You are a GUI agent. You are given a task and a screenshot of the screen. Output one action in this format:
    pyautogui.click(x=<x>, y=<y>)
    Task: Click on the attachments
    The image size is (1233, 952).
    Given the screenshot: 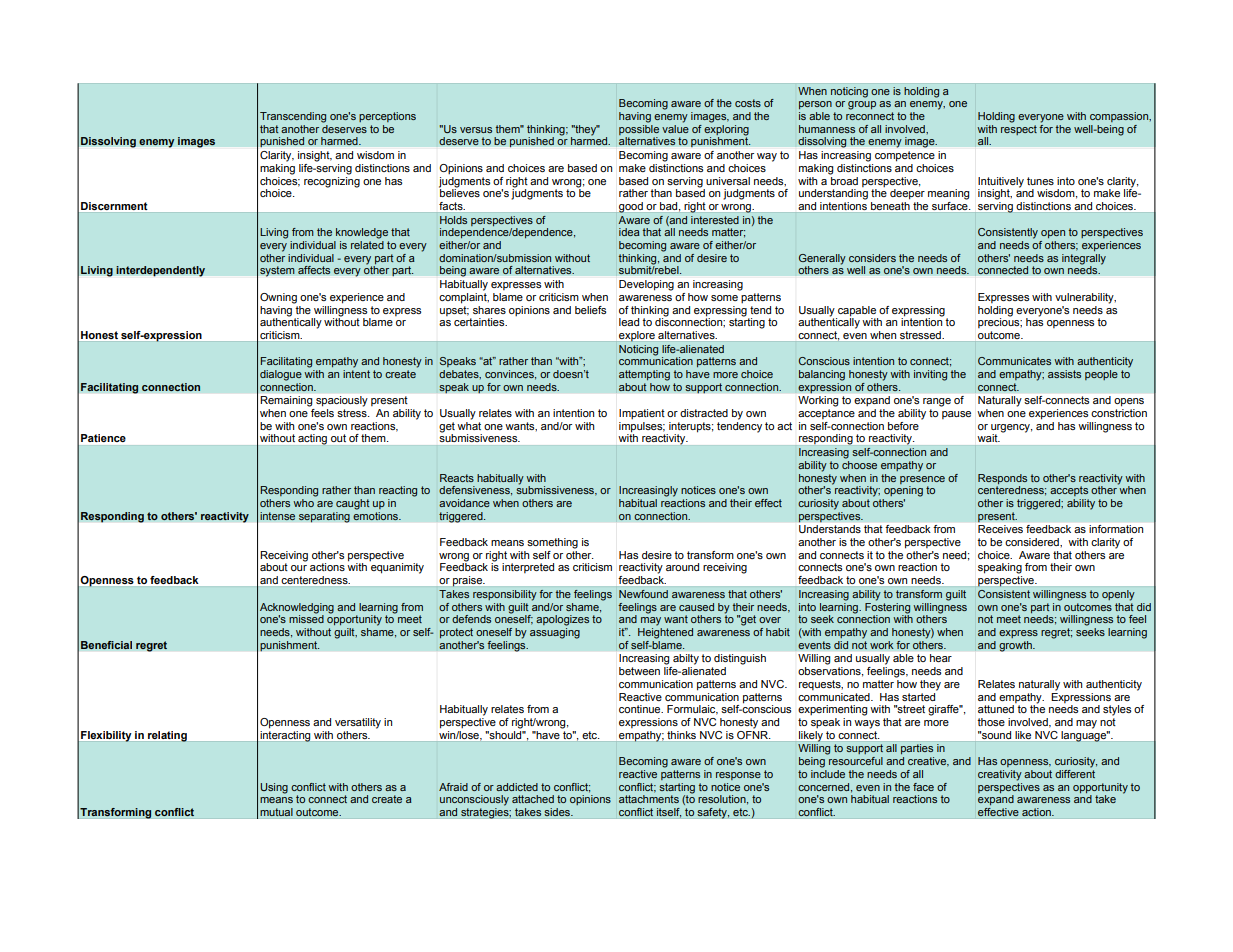 What is the action you would take?
    pyautogui.click(x=649, y=799)
